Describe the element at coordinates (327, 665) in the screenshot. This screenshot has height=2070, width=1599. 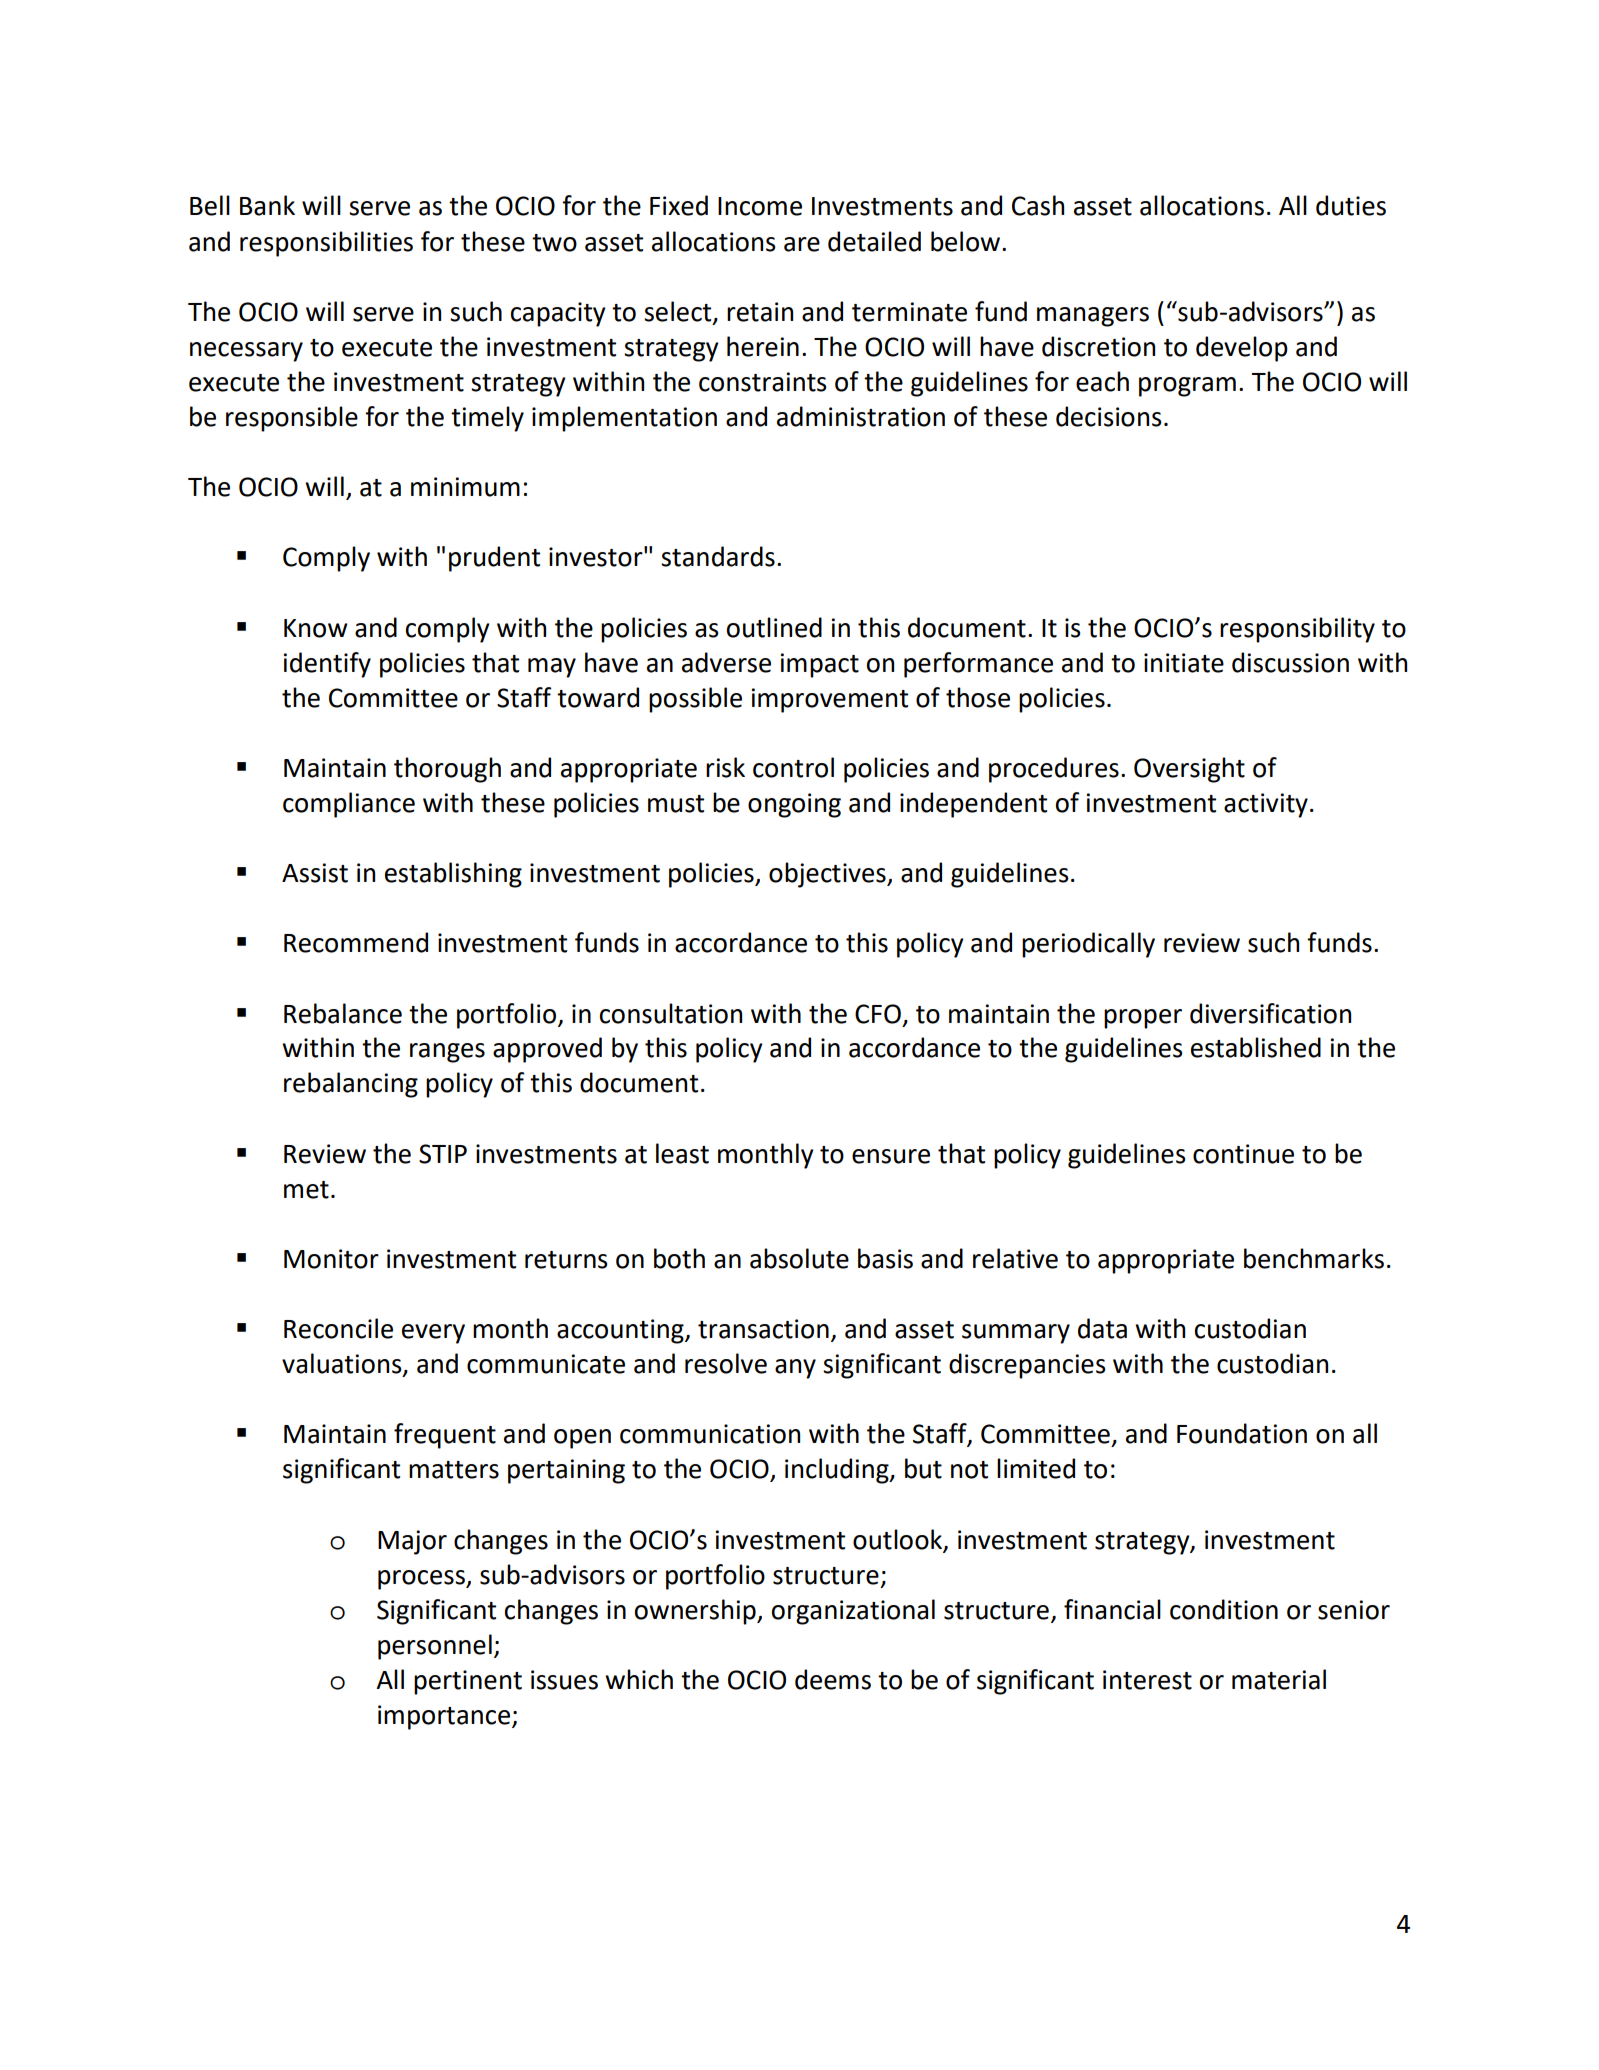
I see `identify` at that location.
